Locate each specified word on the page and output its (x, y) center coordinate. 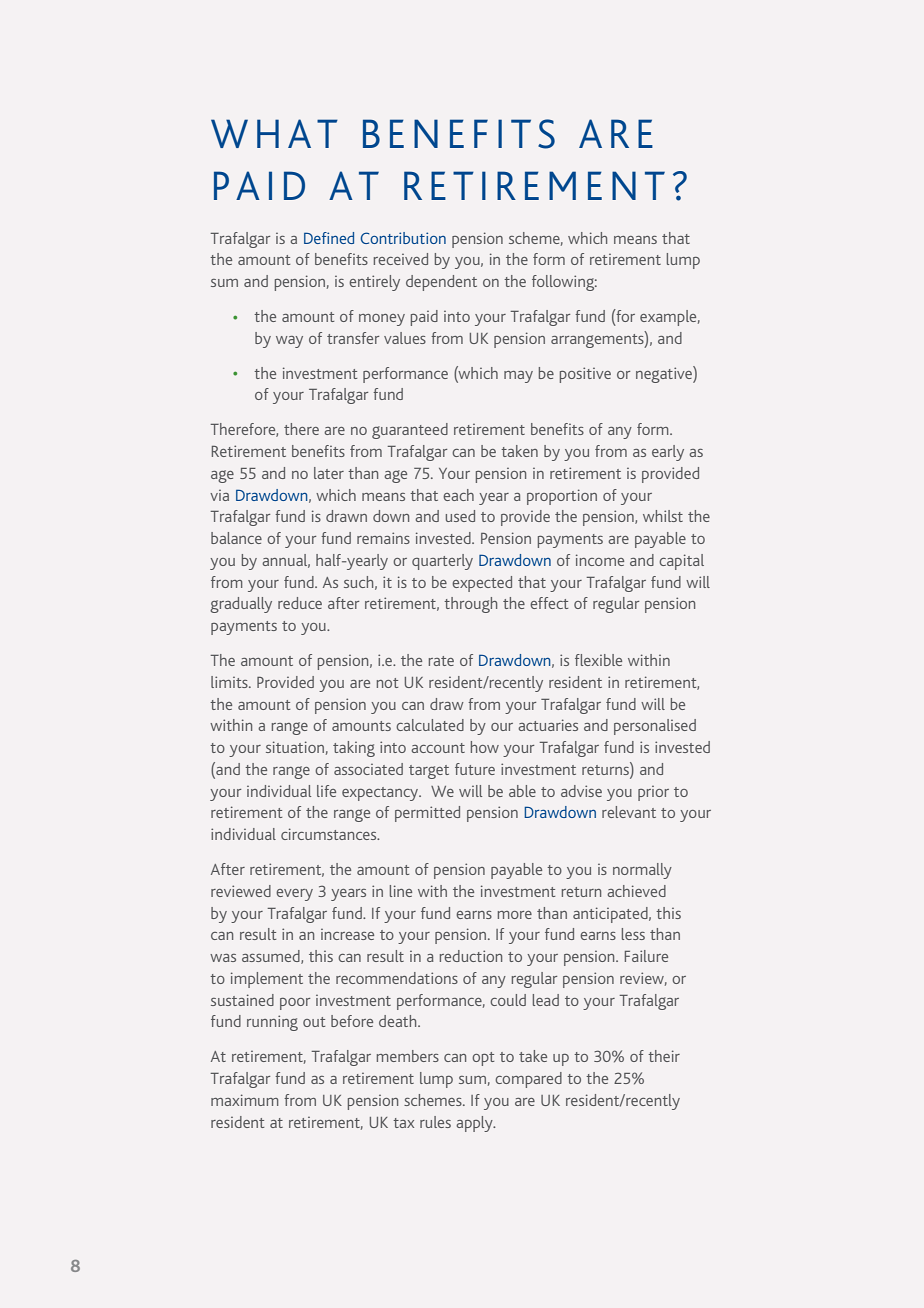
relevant (629, 812)
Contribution (403, 238)
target (429, 772)
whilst (663, 516)
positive (585, 375)
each (458, 495)
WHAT (274, 133)
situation (295, 747)
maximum (244, 1100)
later (329, 473)
